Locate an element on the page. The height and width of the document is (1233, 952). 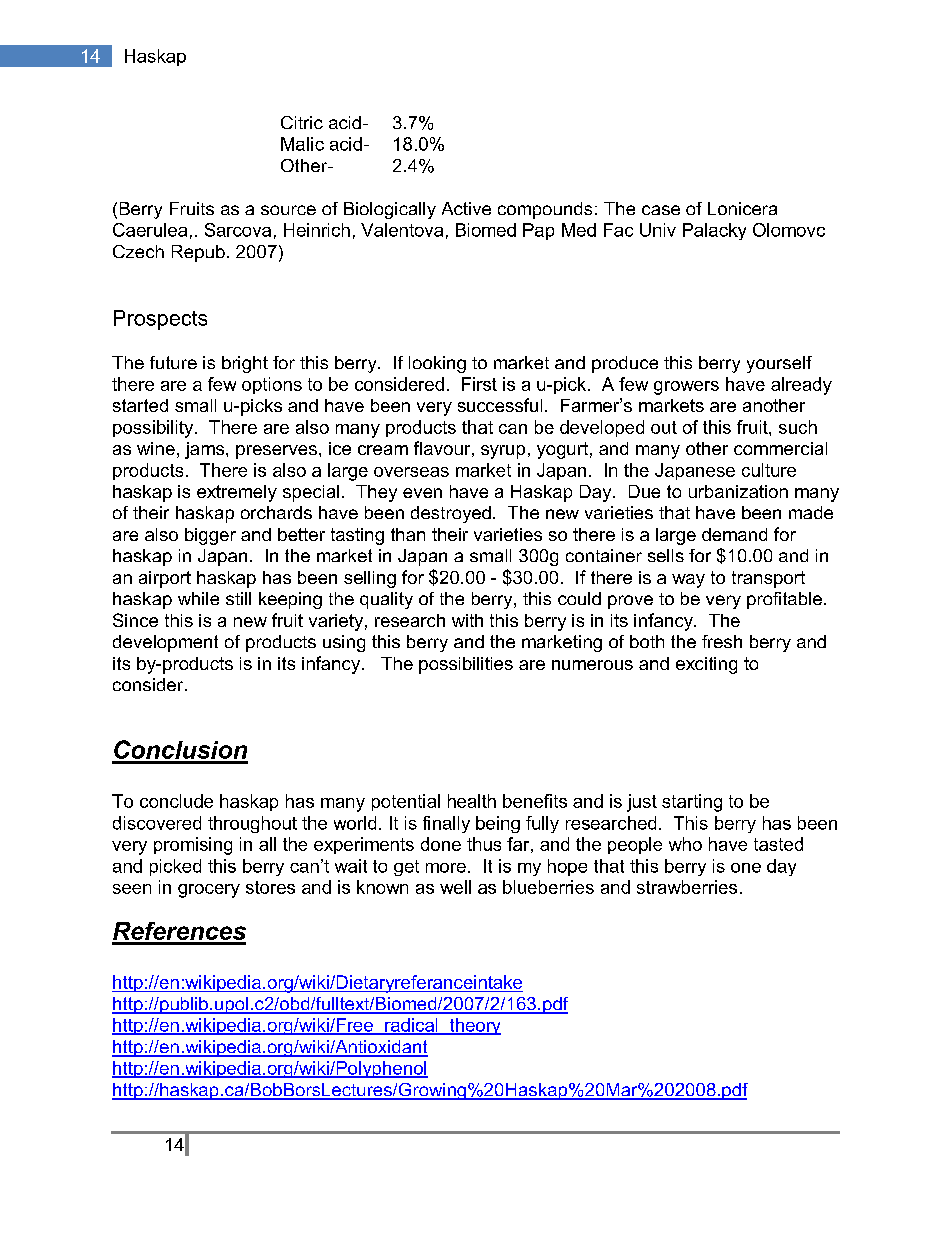
growers is located at coordinates (686, 388).
